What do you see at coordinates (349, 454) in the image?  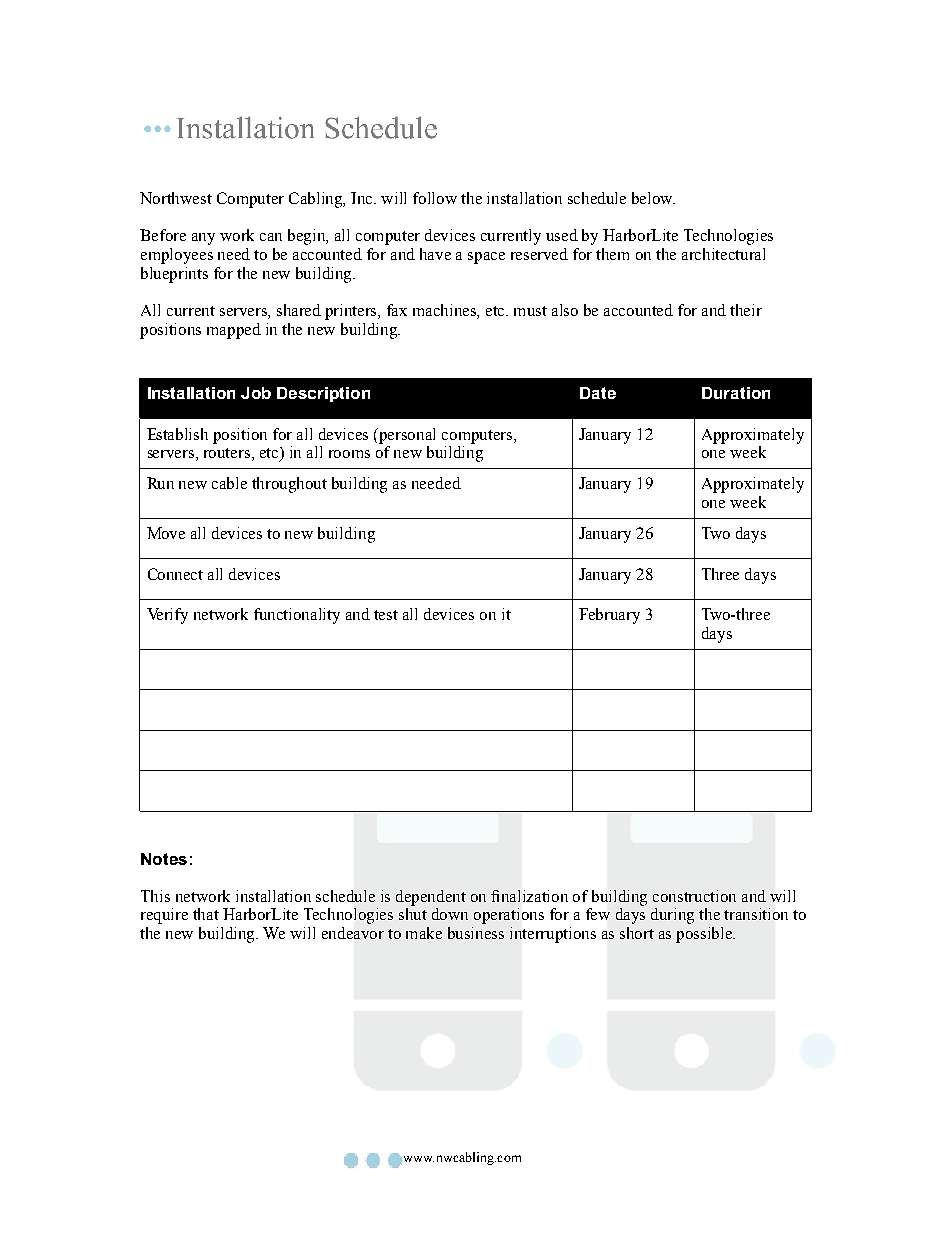 I see `rooms` at bounding box center [349, 454].
